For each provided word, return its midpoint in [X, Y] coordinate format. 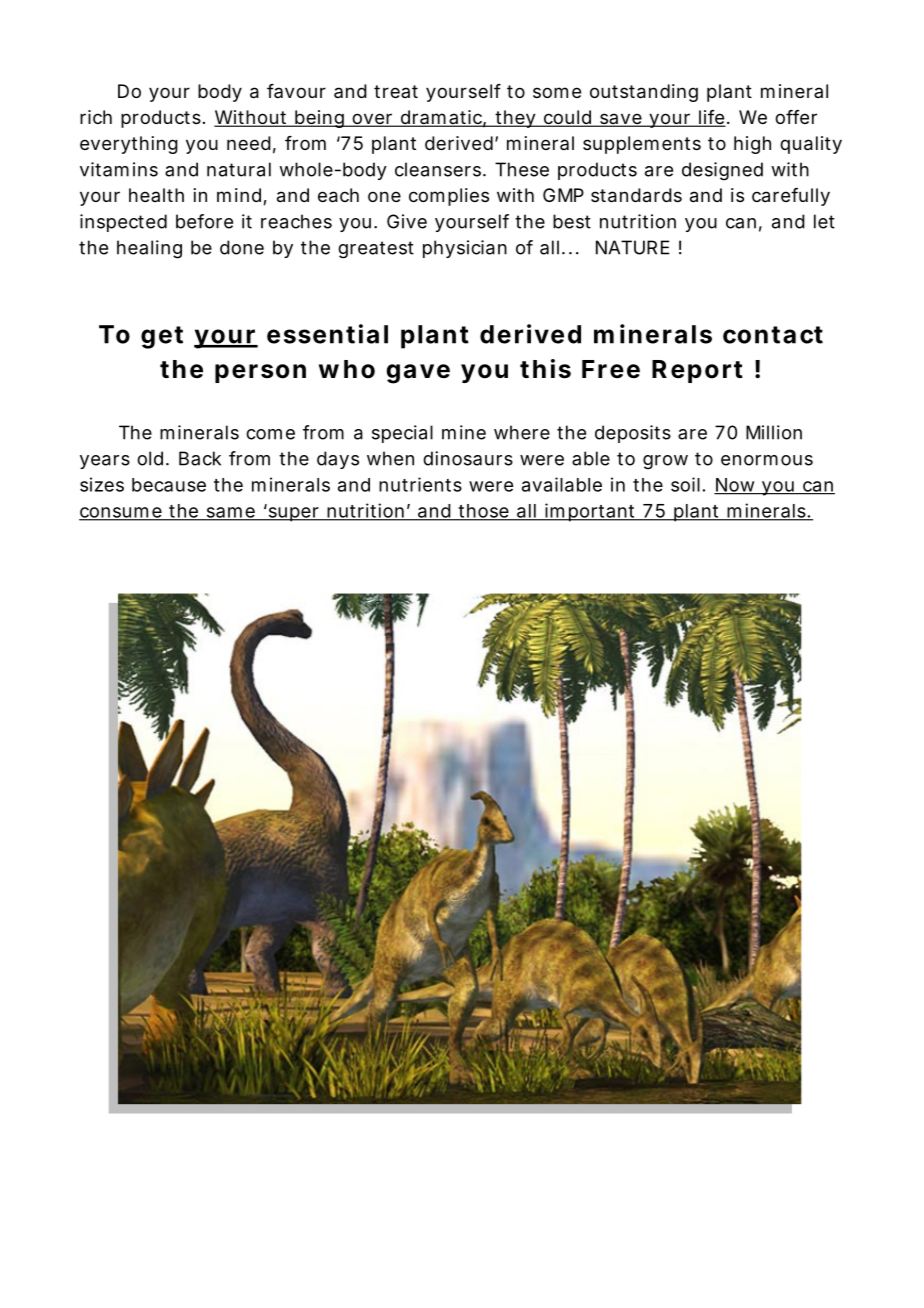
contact [773, 335]
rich [96, 117]
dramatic [440, 118]
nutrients [420, 484]
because [169, 485]
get [162, 337]
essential [327, 334]
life [710, 118]
